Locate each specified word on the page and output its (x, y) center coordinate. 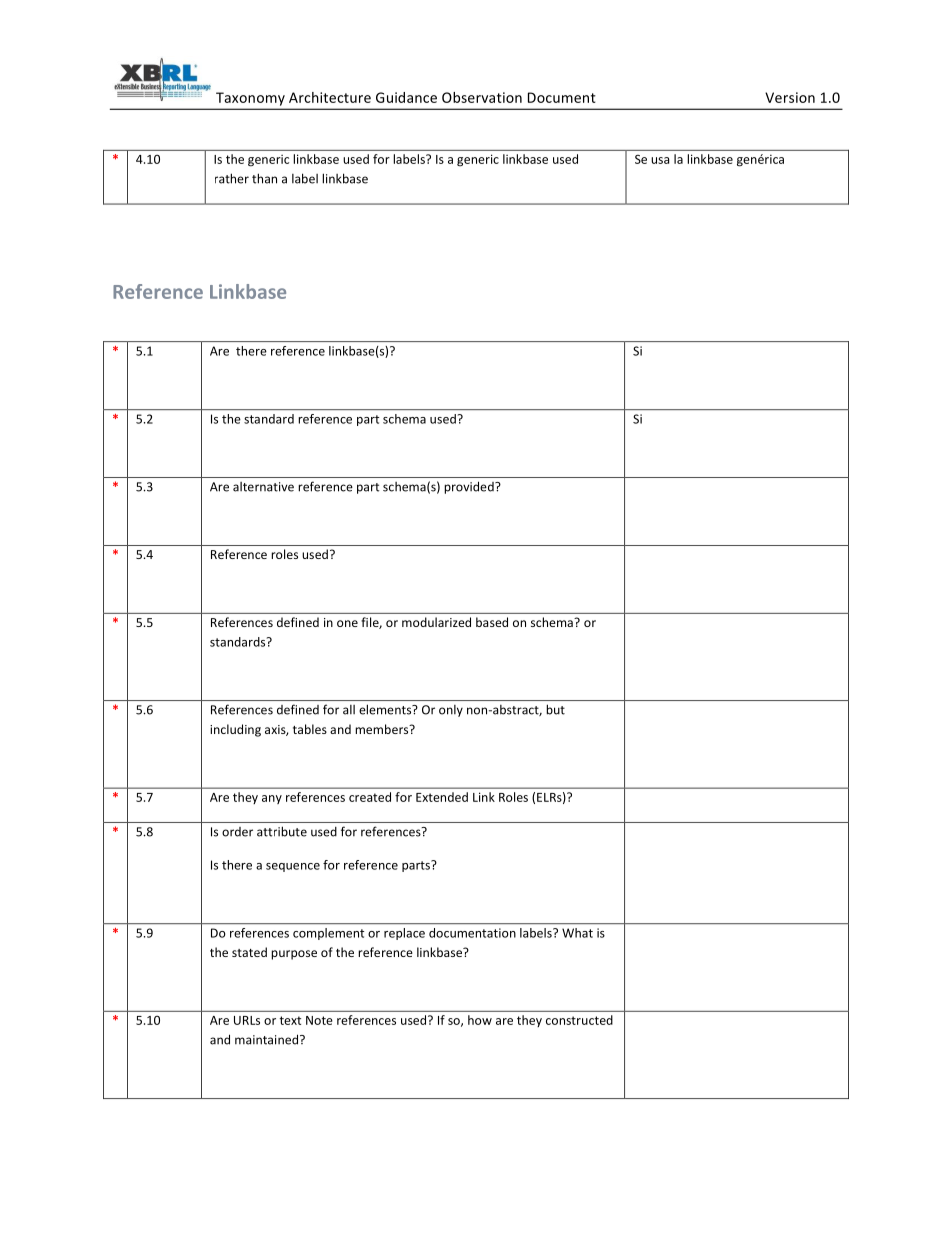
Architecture (330, 97)
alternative (263, 487)
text (290, 1020)
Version (790, 97)
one (347, 623)
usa (660, 160)
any (272, 799)
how (480, 1020)
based (492, 622)
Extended (442, 797)
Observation (482, 97)
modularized (436, 622)
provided (470, 487)
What (577, 933)
